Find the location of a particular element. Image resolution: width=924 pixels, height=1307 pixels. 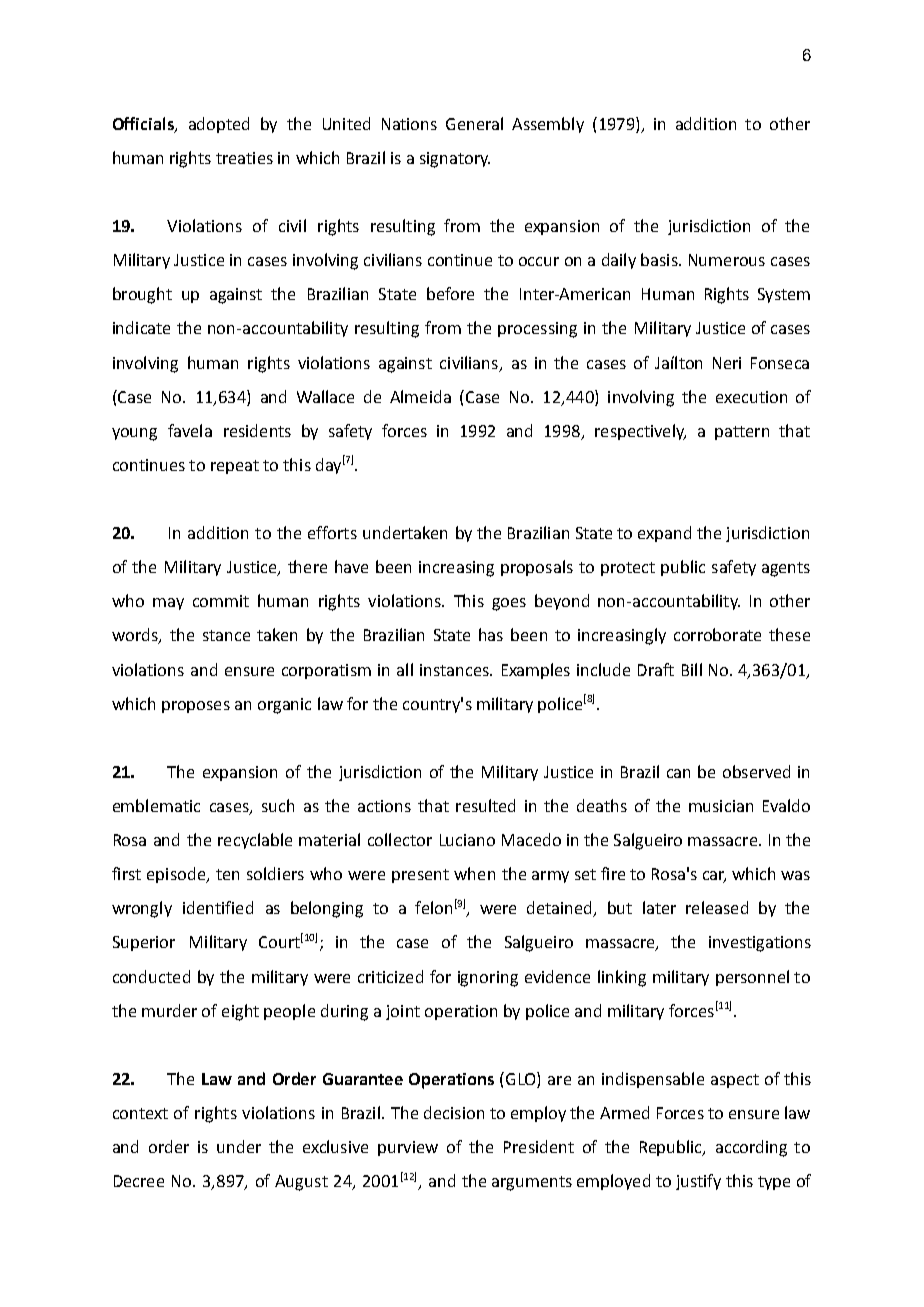

Numerous is located at coordinates (727, 260).
